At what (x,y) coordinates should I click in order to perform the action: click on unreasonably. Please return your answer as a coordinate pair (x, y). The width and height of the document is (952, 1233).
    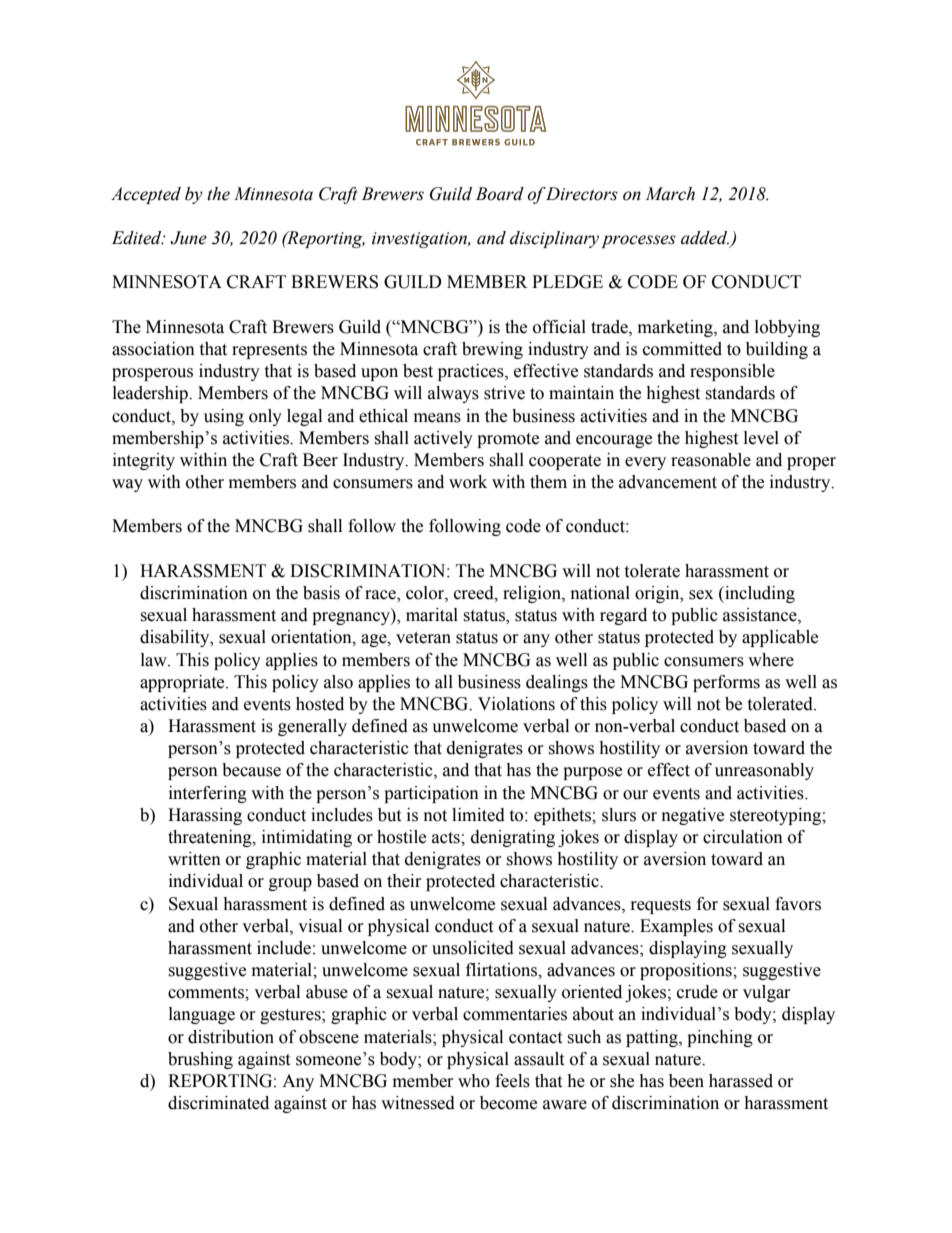
    Looking at the image, I should click on (764, 771).
